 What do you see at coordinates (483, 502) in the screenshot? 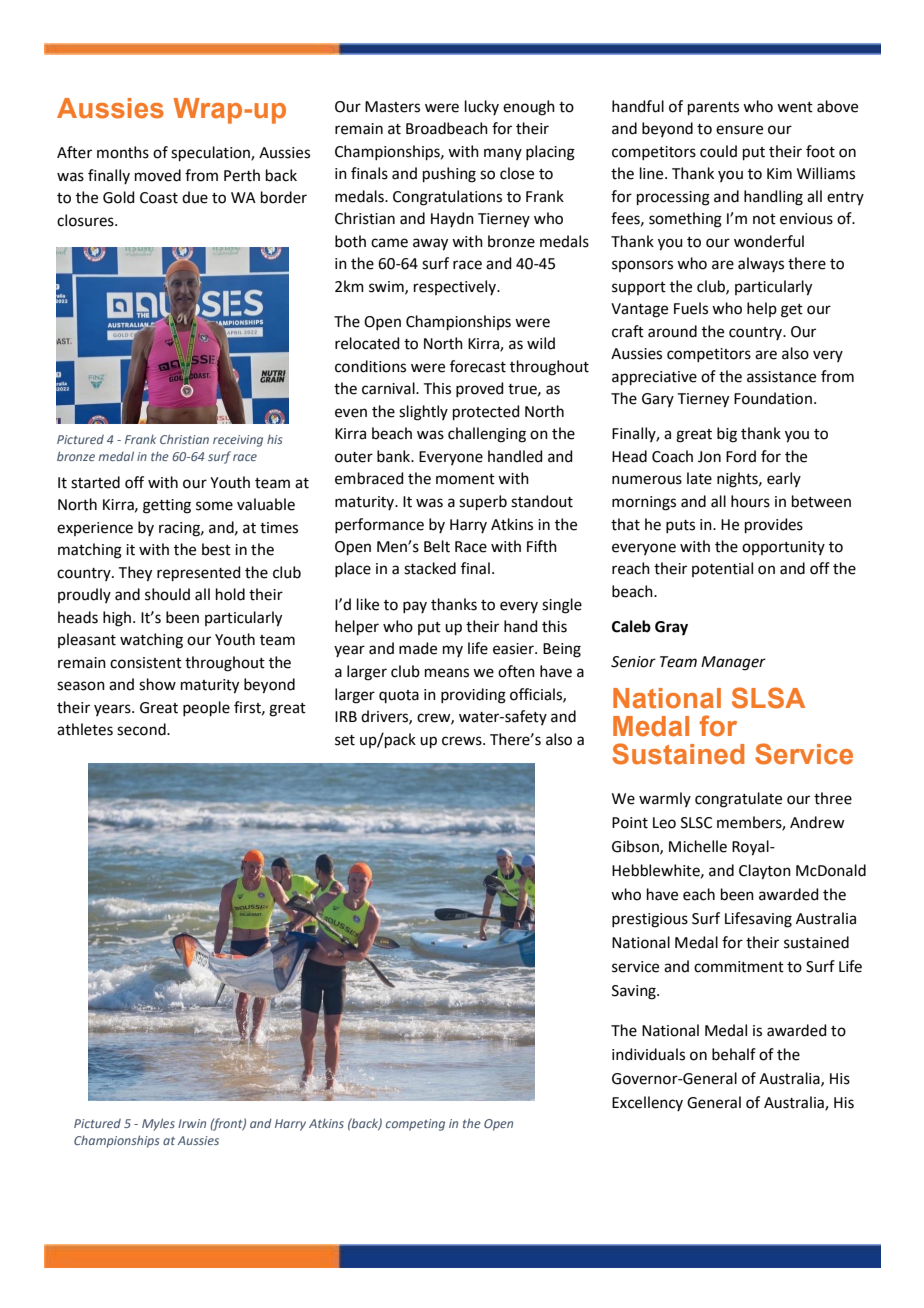
I see `superb` at bounding box center [483, 502].
